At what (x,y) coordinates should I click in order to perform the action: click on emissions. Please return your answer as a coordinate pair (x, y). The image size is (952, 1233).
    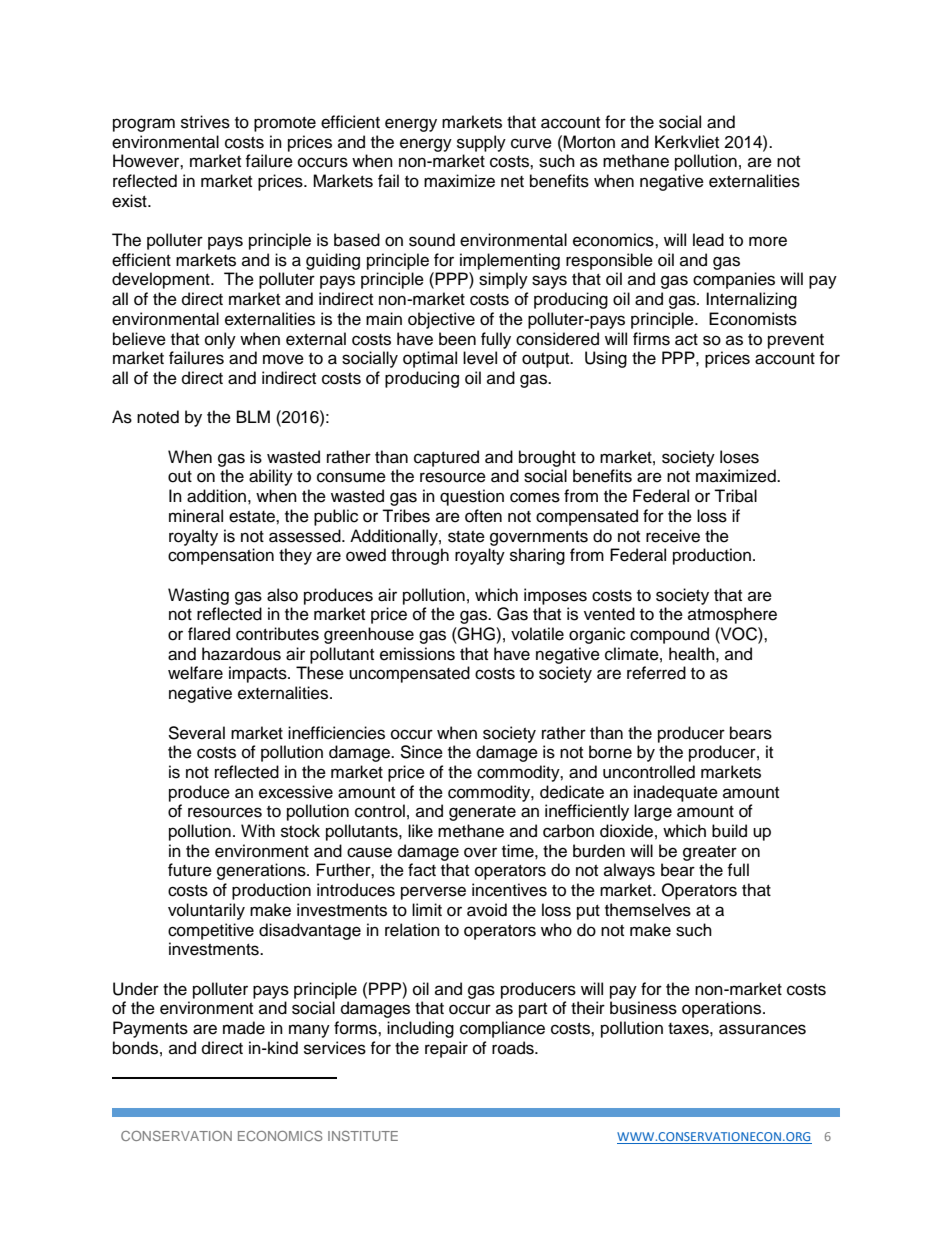
    Looking at the image, I should click on (417, 654).
